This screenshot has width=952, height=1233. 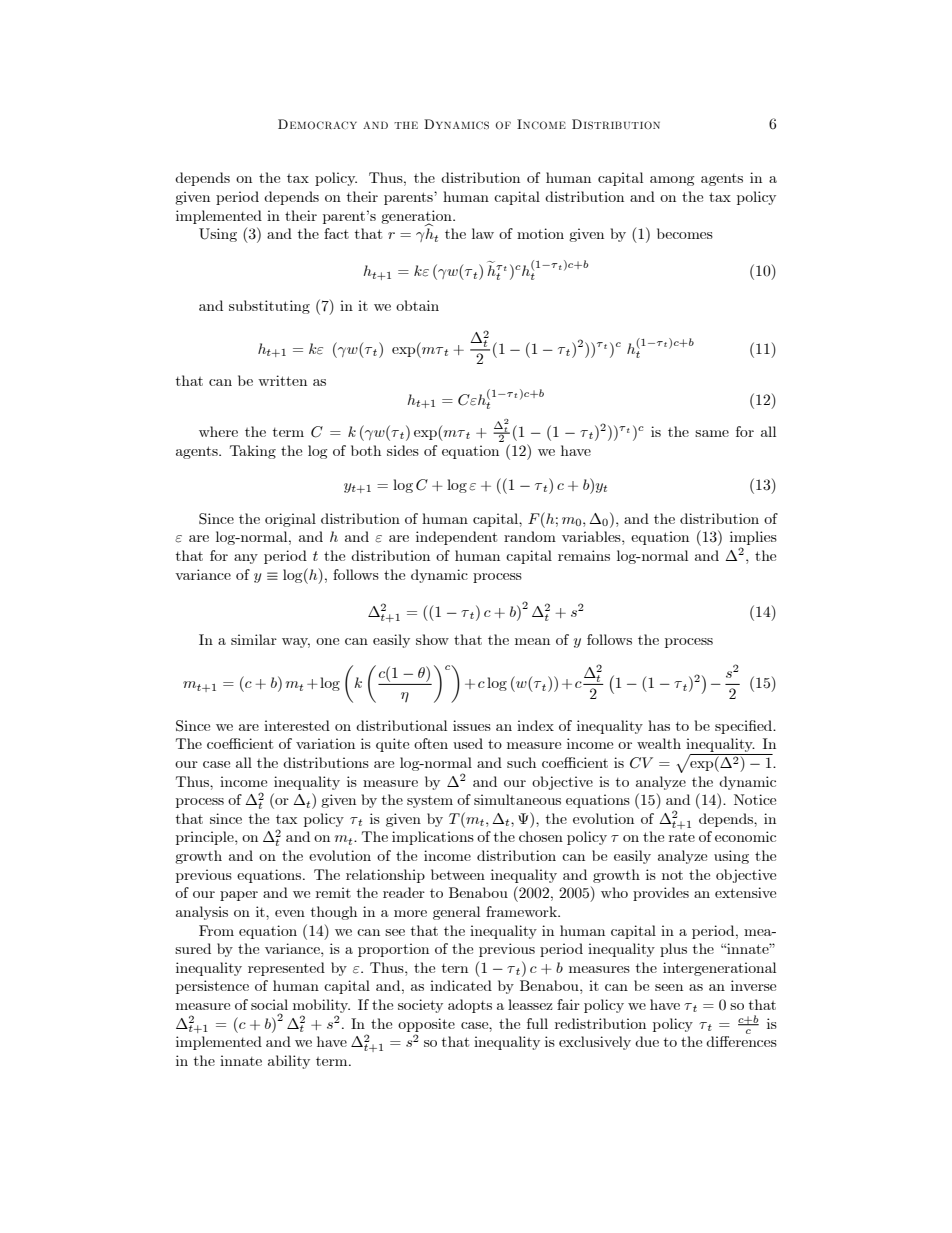 What do you see at coordinates (269, 1004) in the screenshot?
I see `social` at bounding box center [269, 1004].
